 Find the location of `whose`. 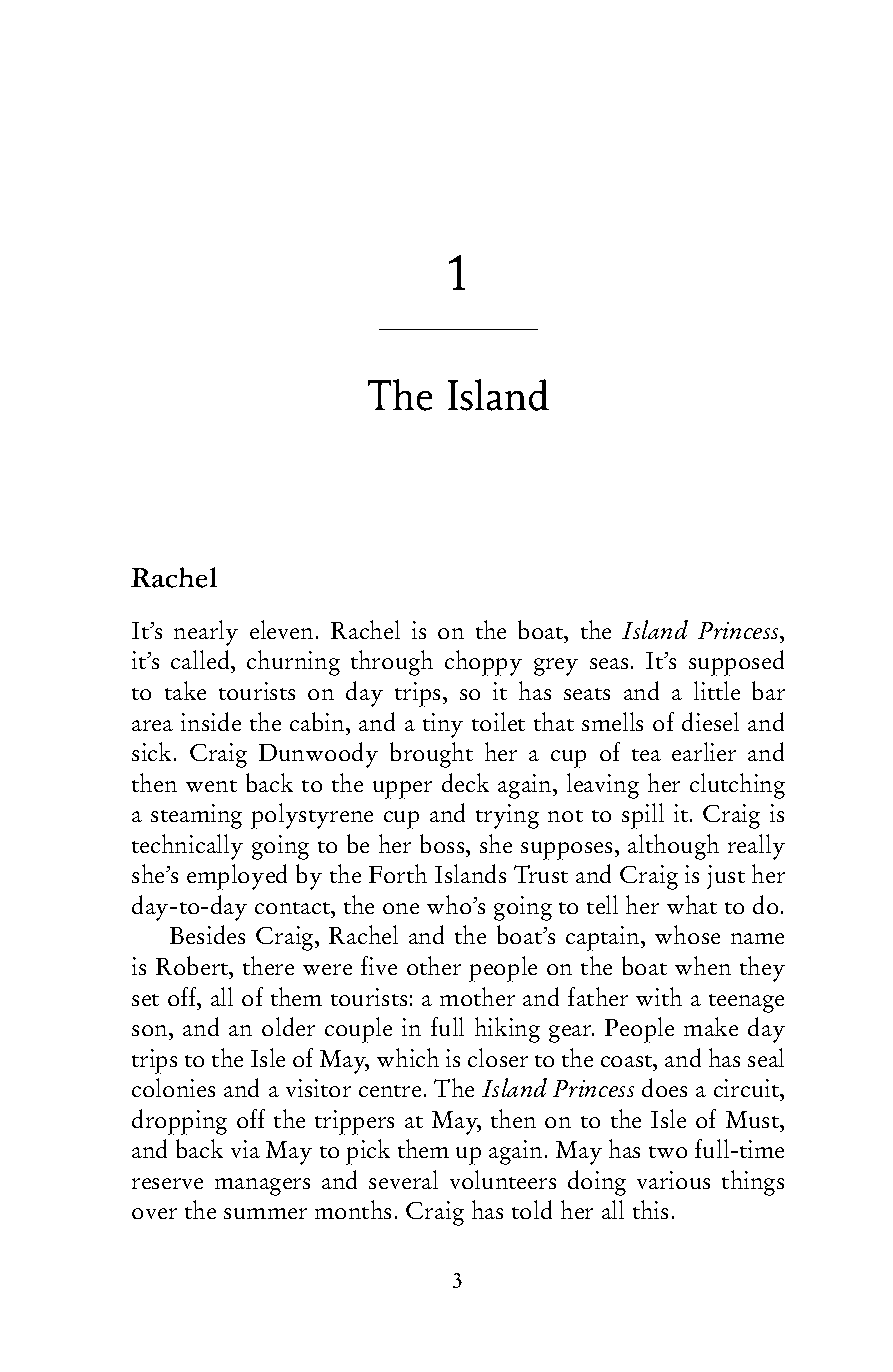

whose is located at coordinates (687, 934).
